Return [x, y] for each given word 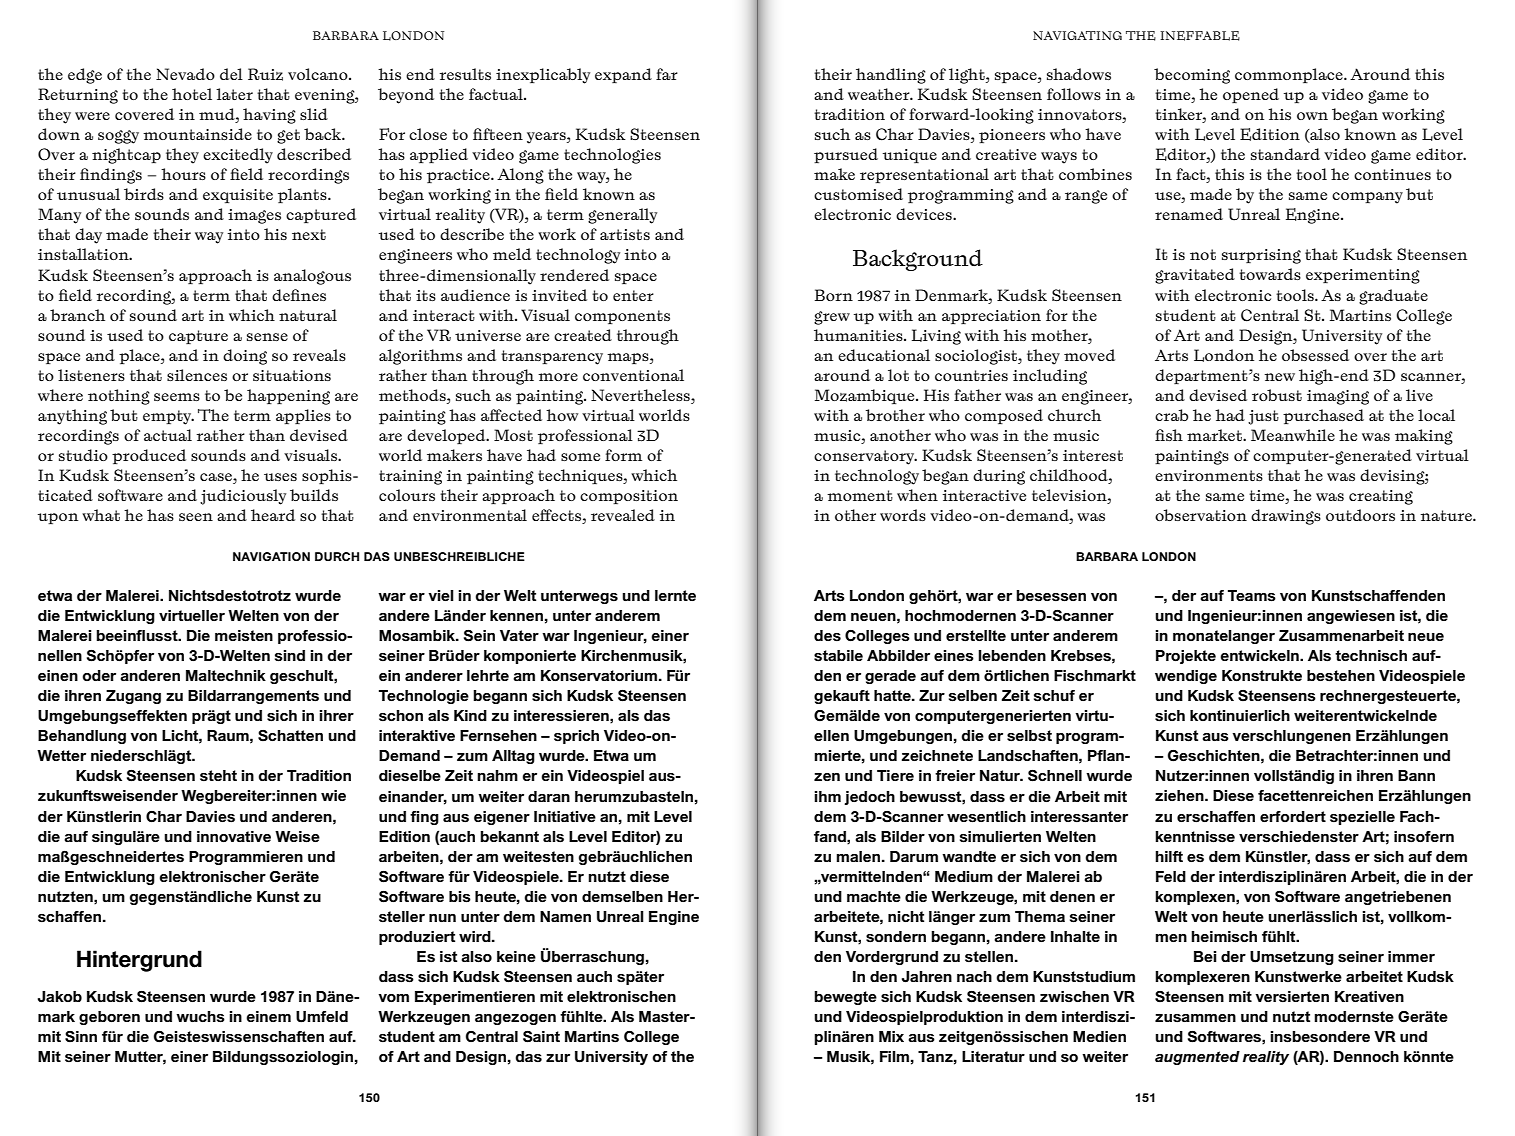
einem [268, 1016]
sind [290, 656]
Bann [1416, 775]
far [667, 74]
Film [894, 1056]
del [231, 74]
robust [1277, 395]
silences [197, 375]
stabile [838, 656]
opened [1251, 95]
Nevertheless [641, 395]
